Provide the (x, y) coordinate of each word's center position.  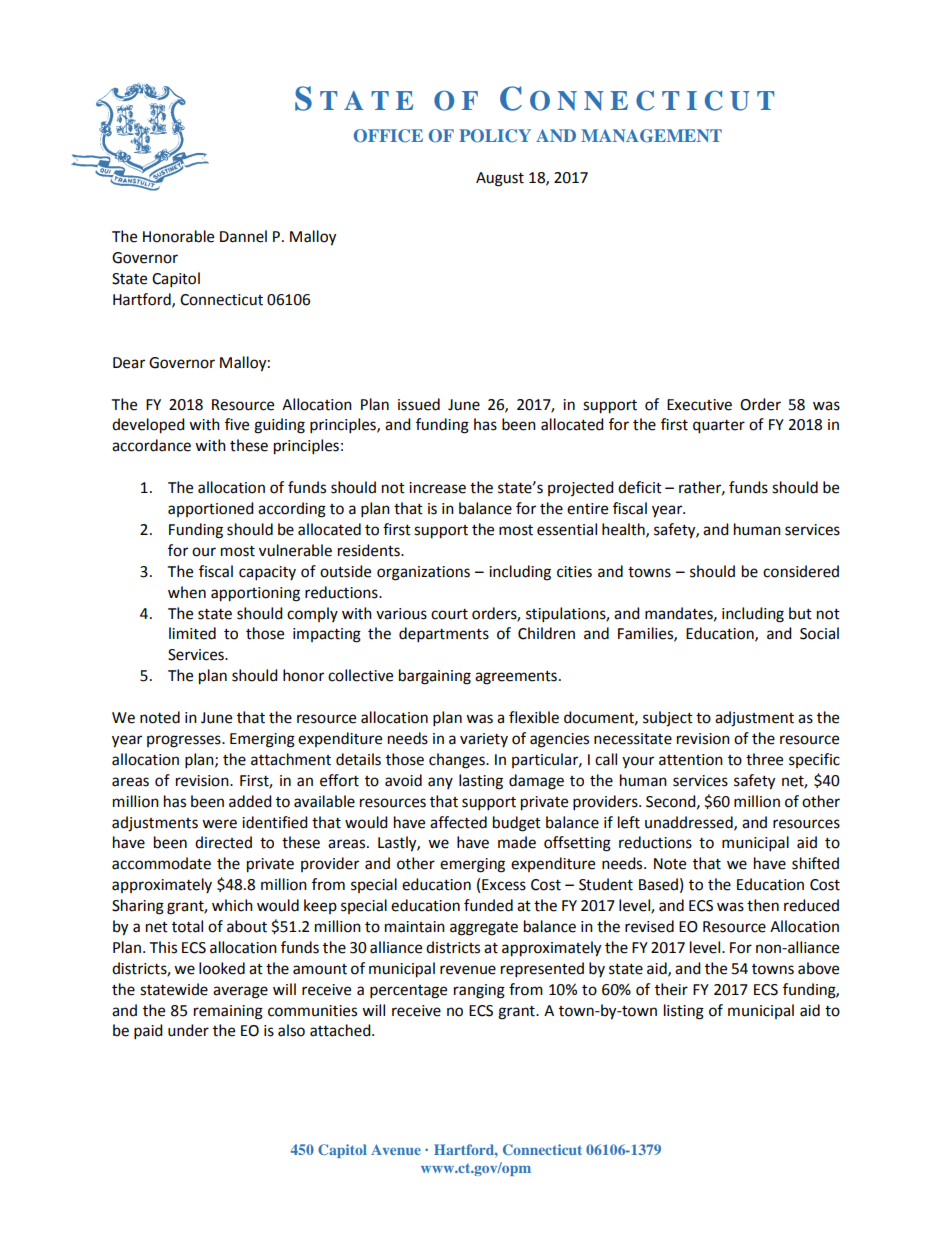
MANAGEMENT (651, 136)
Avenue (396, 1149)
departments (444, 635)
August (500, 179)
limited (192, 633)
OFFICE (388, 136)
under (188, 1030)
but (800, 613)
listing (684, 1012)
